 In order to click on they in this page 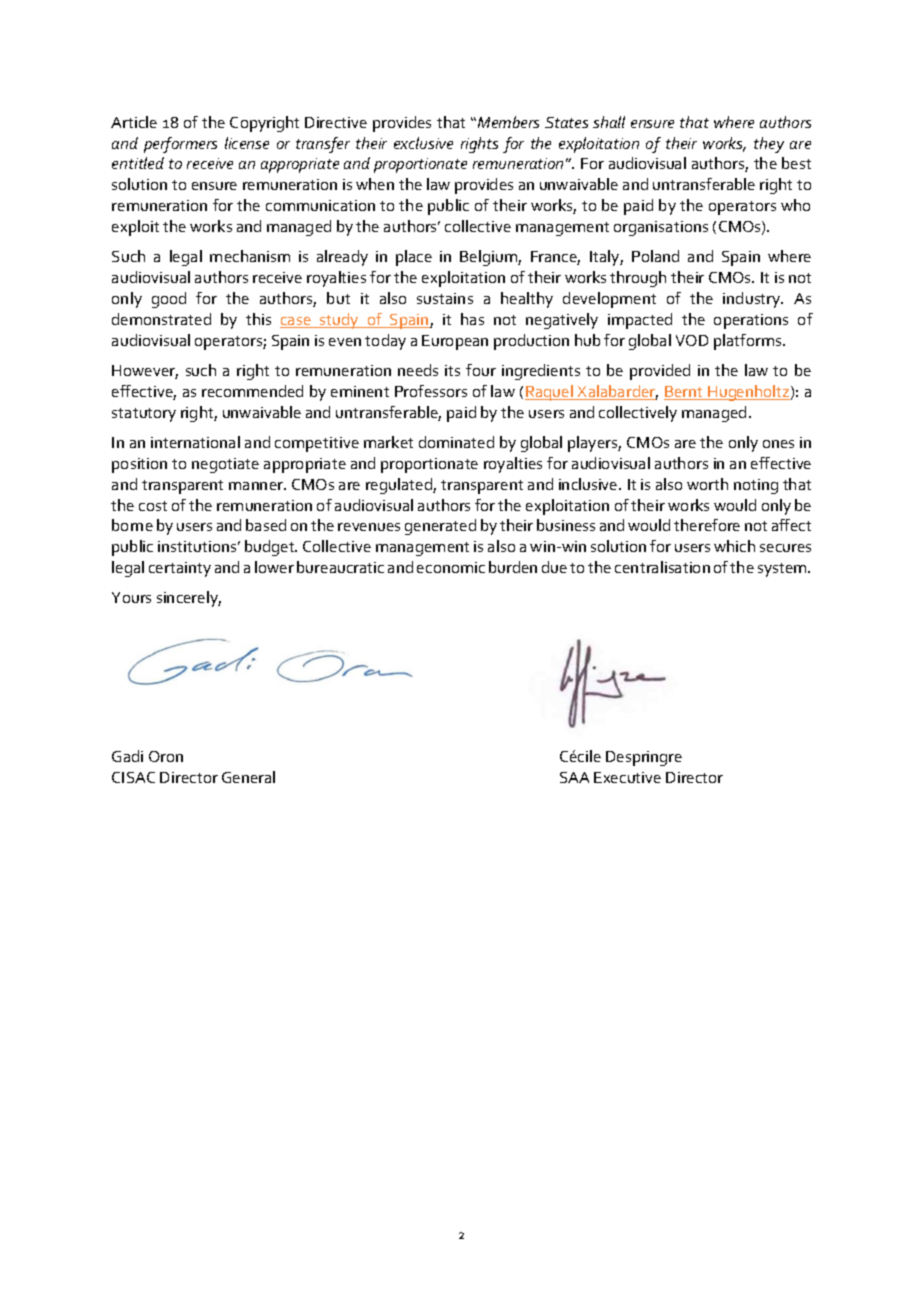, I will do `click(769, 145)`.
